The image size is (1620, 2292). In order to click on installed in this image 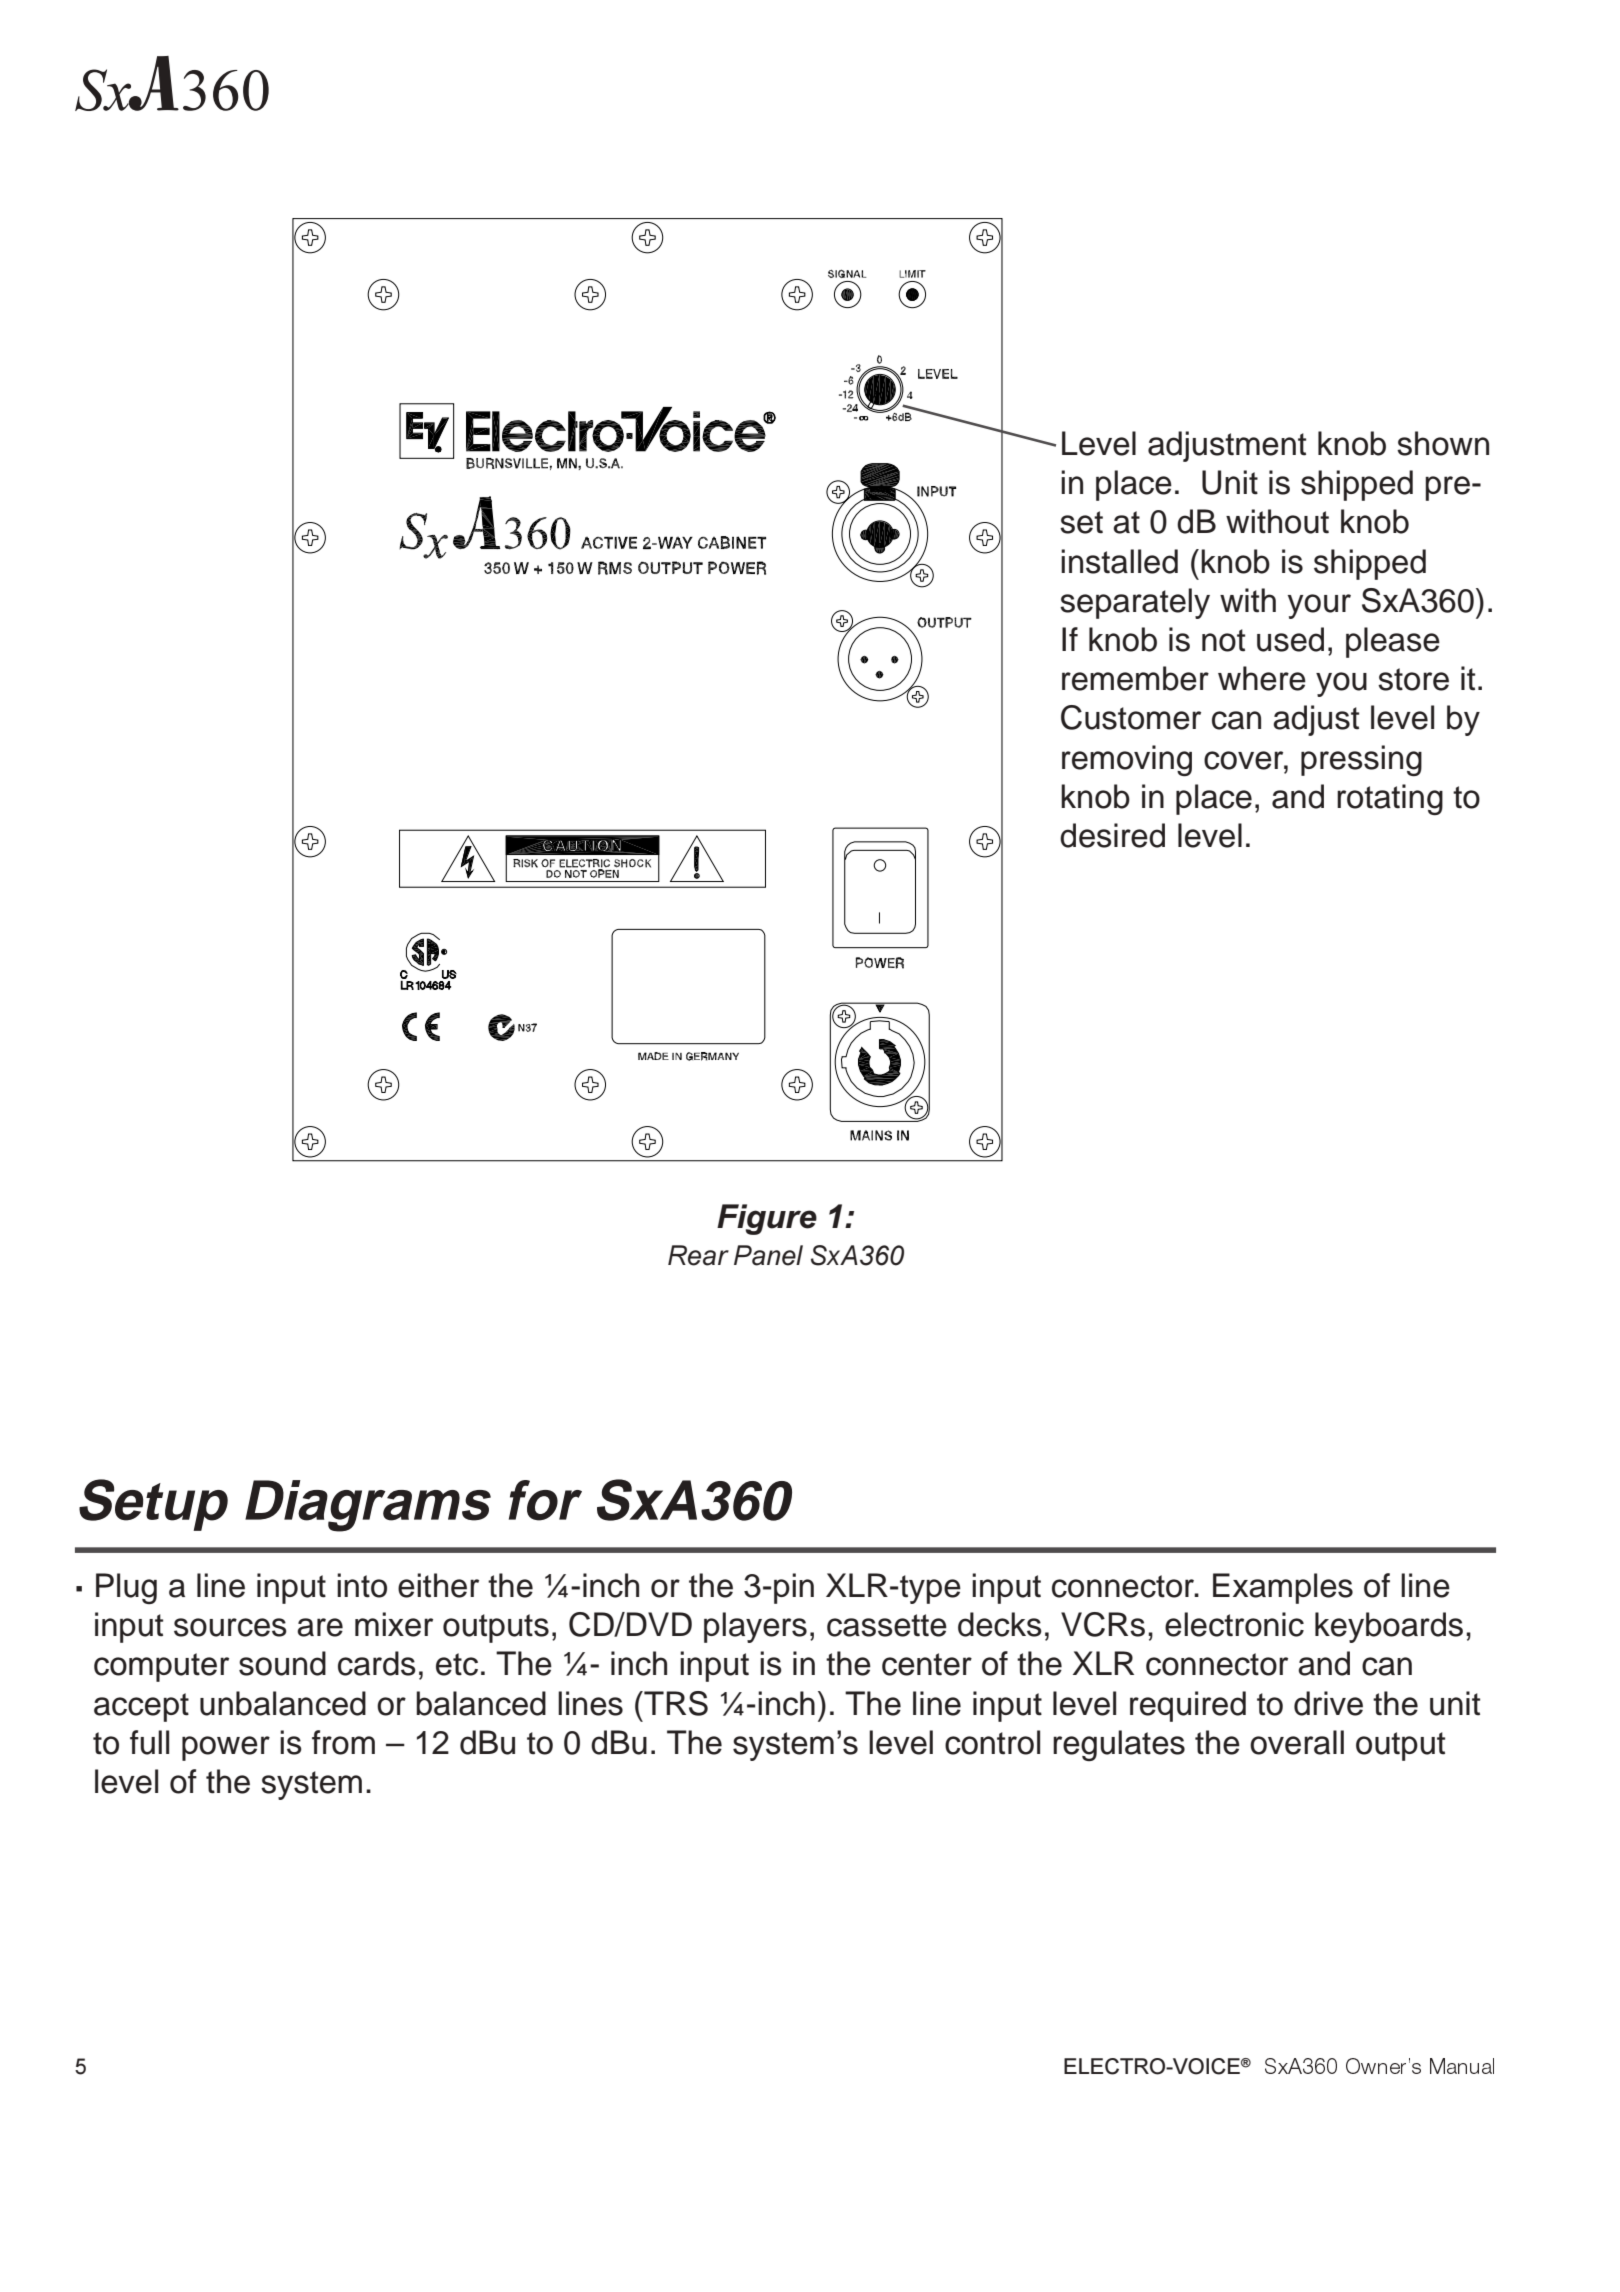, I will do `click(1119, 561)`.
